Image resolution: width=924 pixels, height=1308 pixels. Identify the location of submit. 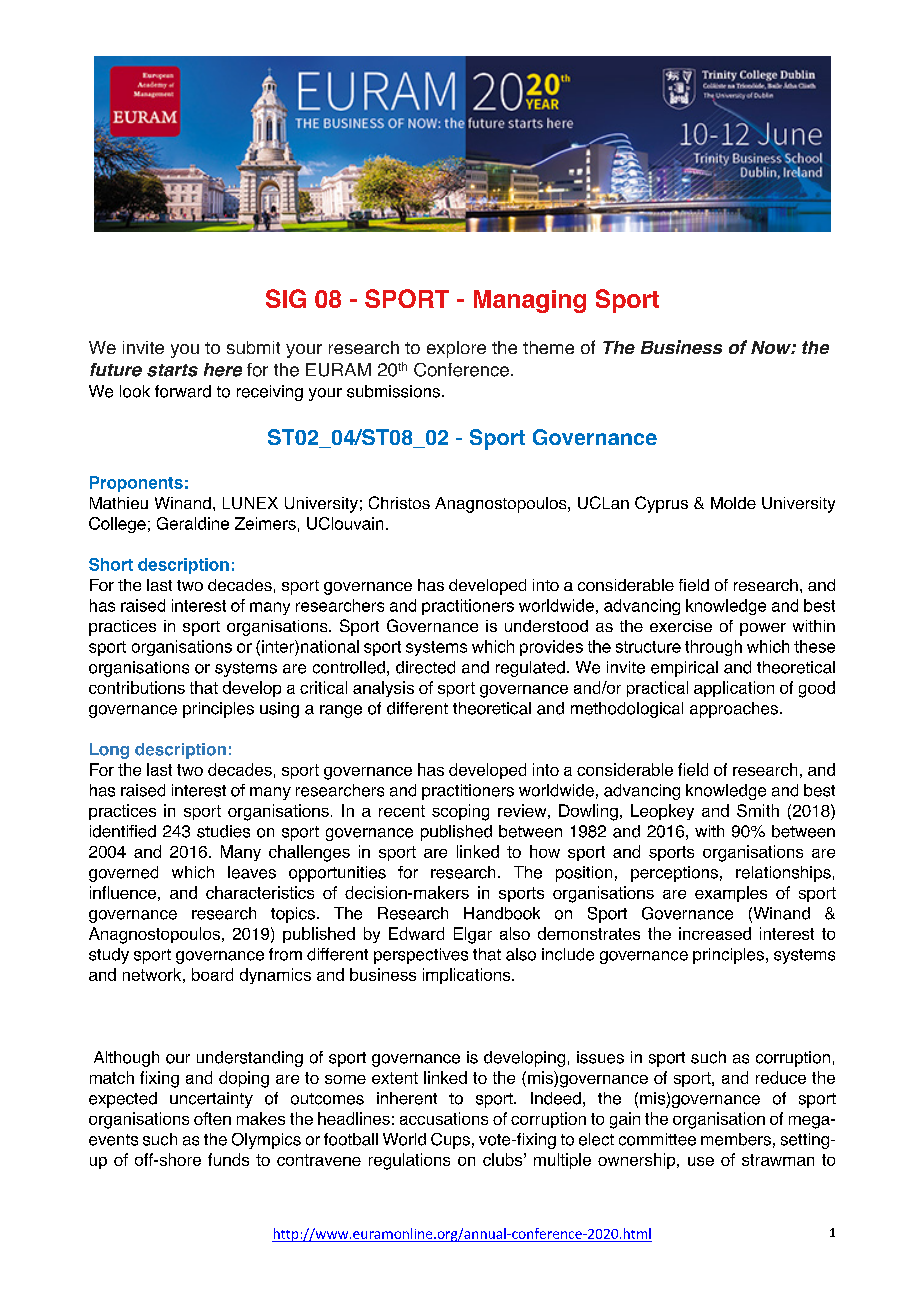
(253, 347).
